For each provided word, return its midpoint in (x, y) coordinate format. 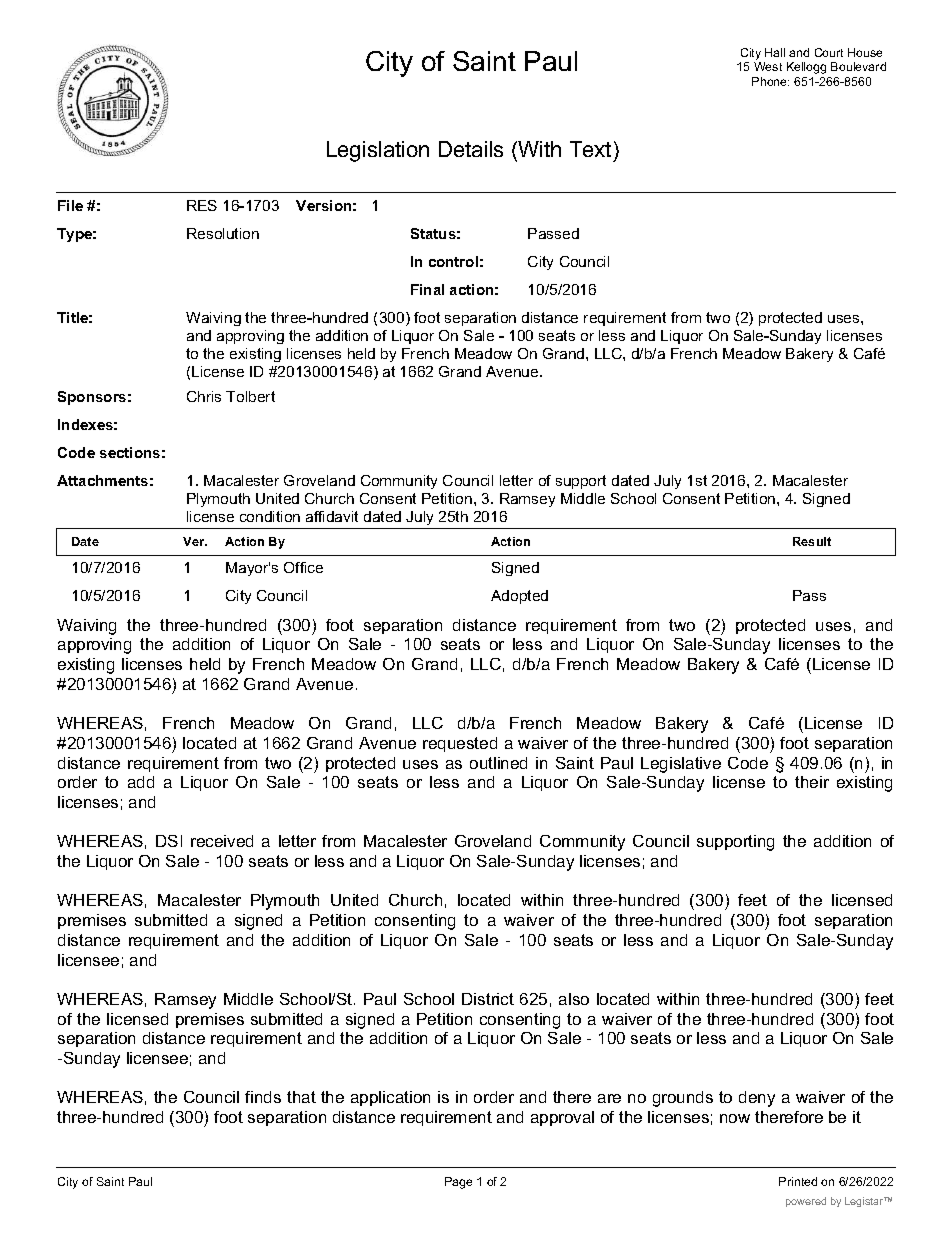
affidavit (332, 516)
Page (458, 1183)
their (812, 782)
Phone (770, 81)
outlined (498, 763)
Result (812, 541)
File (70, 205)
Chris (204, 396)
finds (263, 1097)
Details (471, 149)
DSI (169, 841)
